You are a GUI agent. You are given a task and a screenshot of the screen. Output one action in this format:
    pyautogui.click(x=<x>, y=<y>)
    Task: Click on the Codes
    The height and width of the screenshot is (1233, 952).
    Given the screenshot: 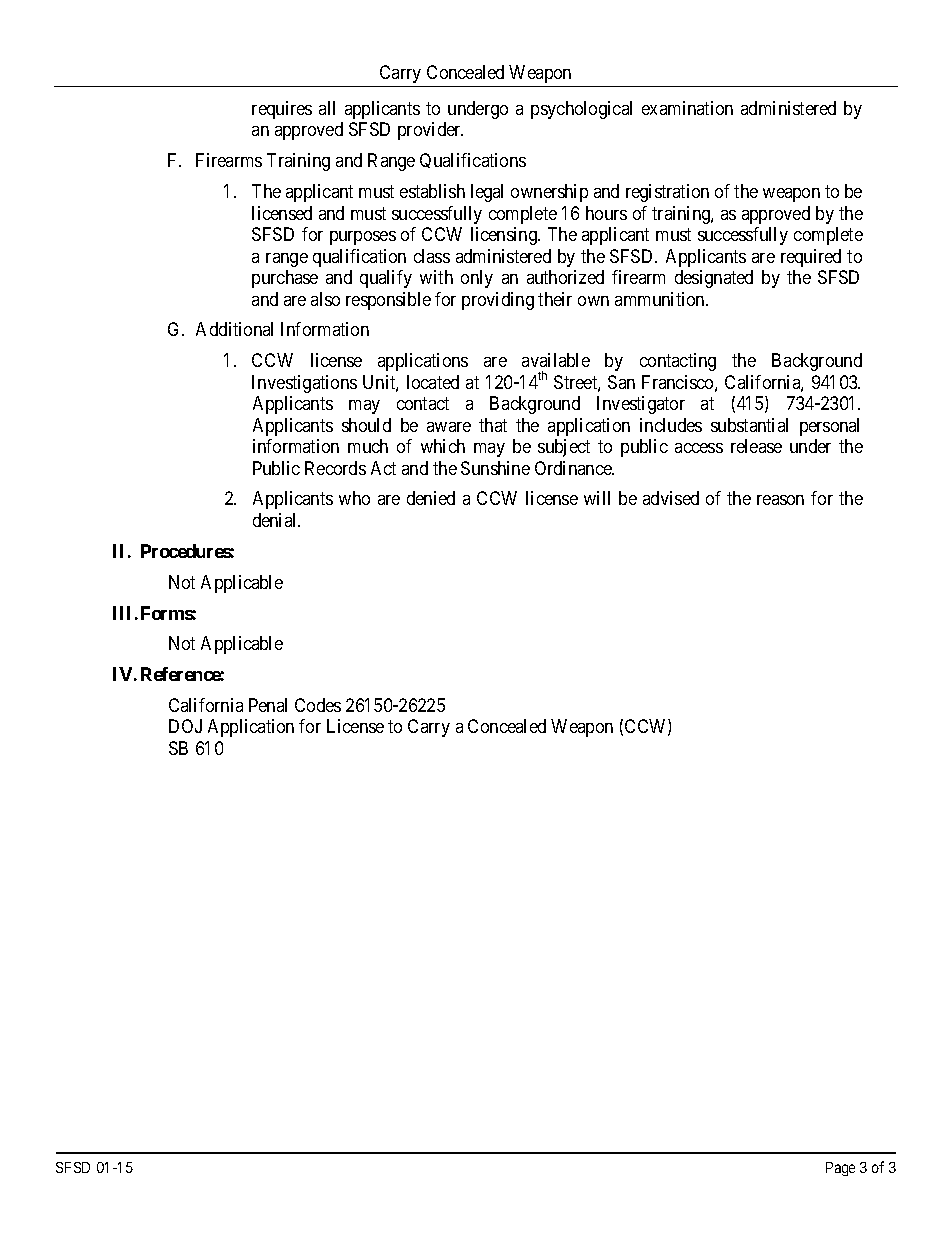 What is the action you would take?
    pyautogui.click(x=318, y=705)
